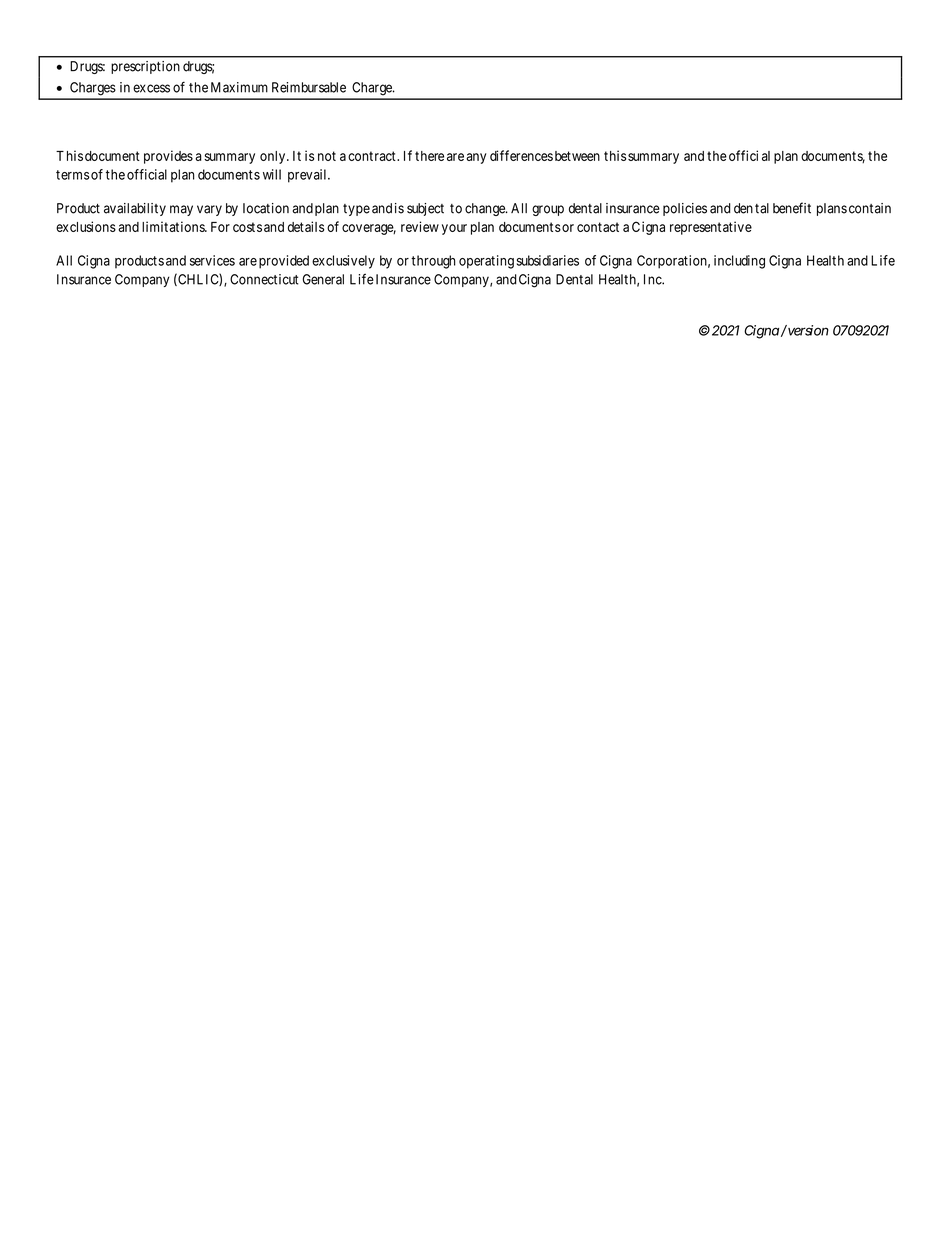  Describe the element at coordinates (486, 262) in the screenshot. I see `operating` at that location.
